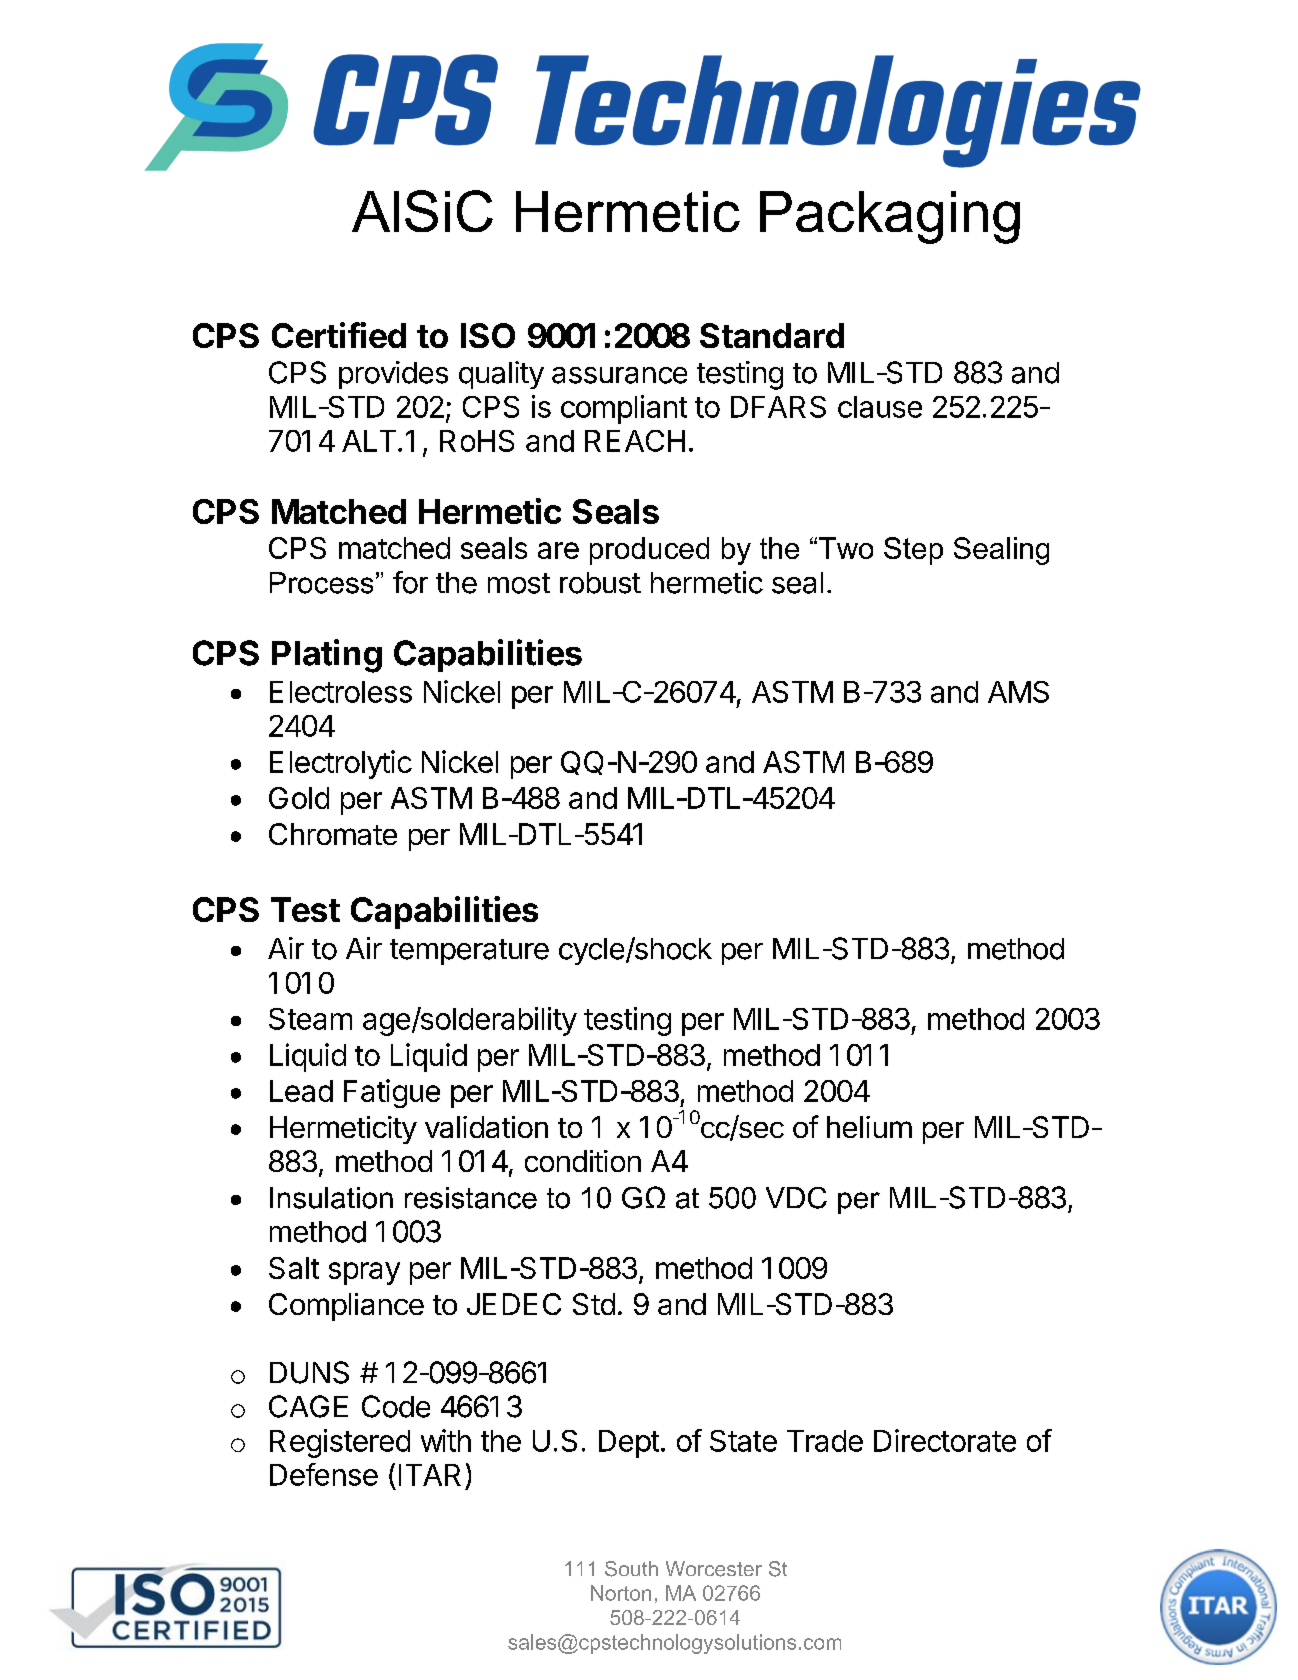 Image resolution: width=1298 pixels, height=1680 pixels. What do you see at coordinates (339, 335) in the screenshot?
I see `Certified` at bounding box center [339, 335].
